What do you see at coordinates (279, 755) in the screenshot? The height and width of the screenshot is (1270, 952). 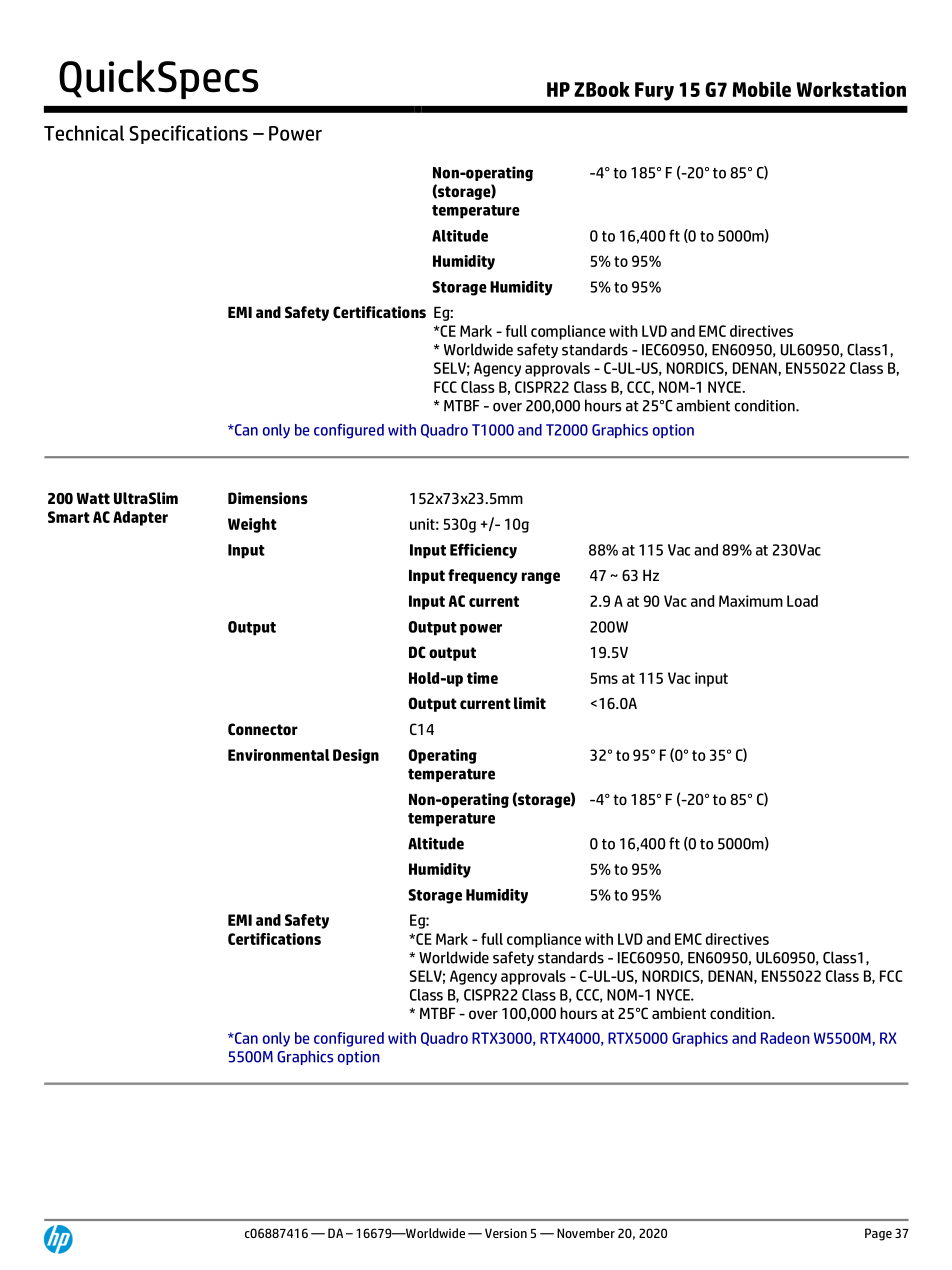 I see `Environmental` at bounding box center [279, 755].
